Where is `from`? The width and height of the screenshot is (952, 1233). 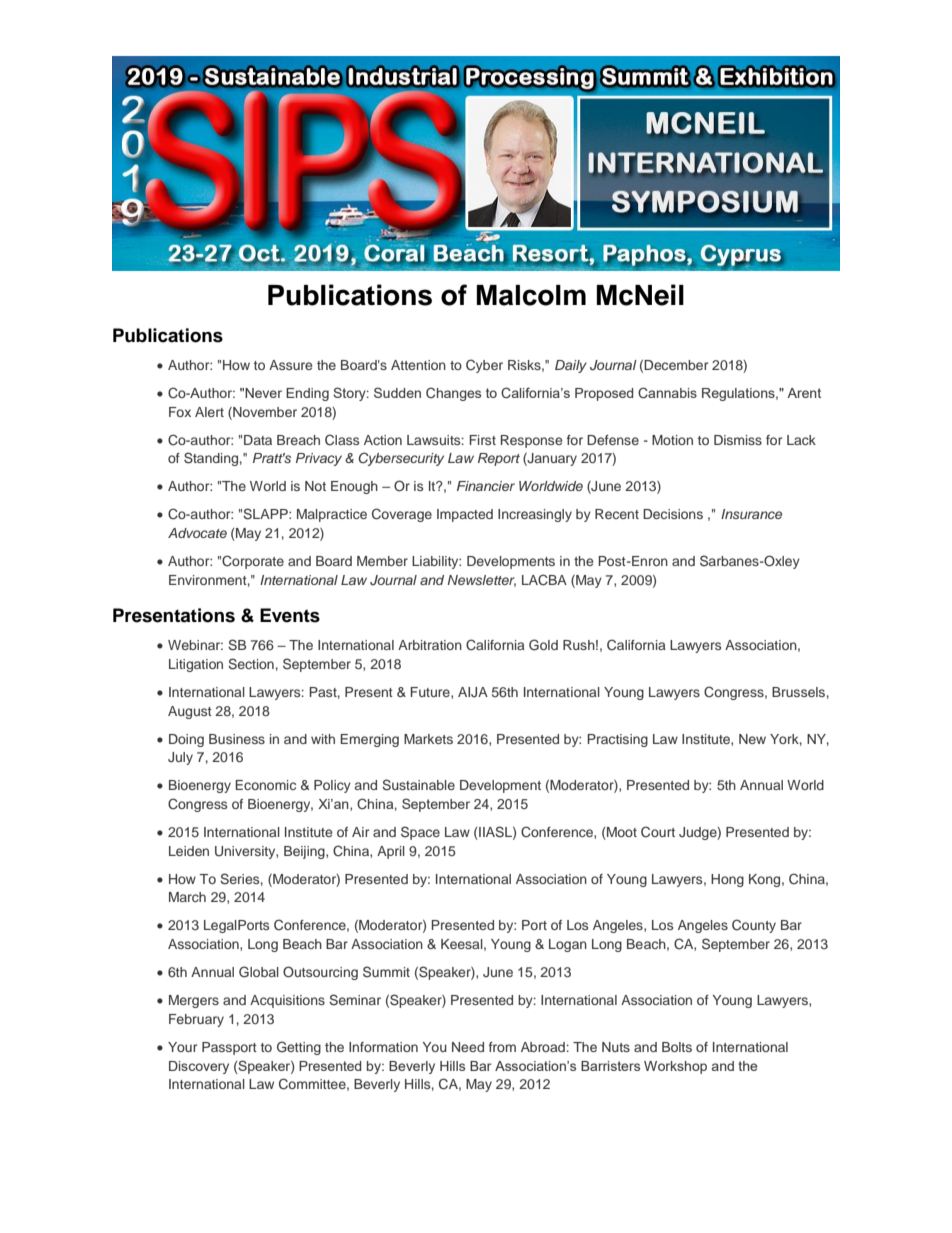 from is located at coordinates (502, 1047).
